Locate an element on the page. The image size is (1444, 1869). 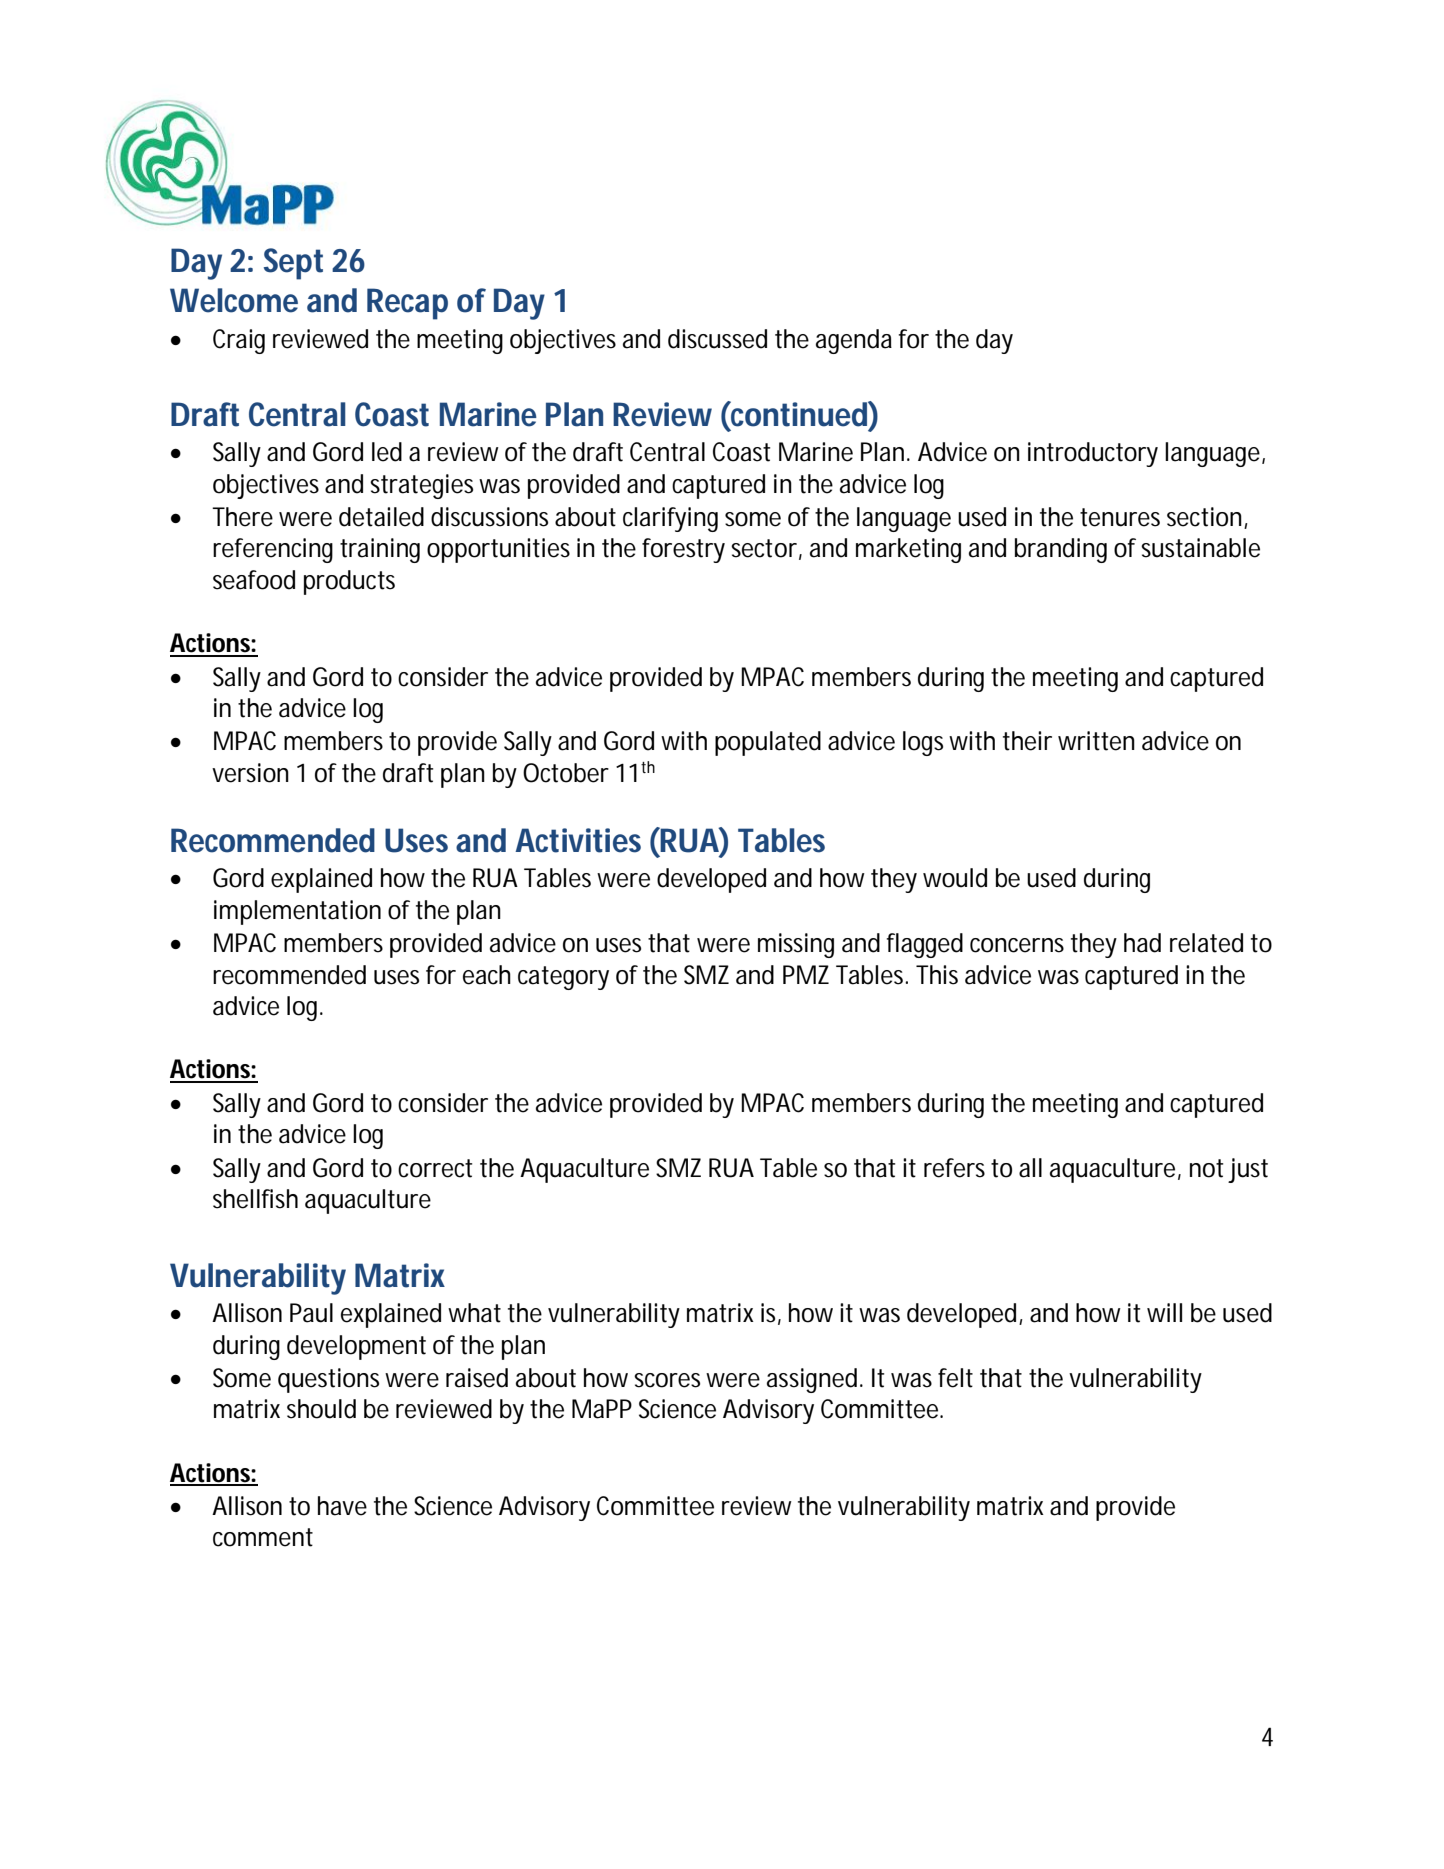
felt is located at coordinates (955, 1378).
